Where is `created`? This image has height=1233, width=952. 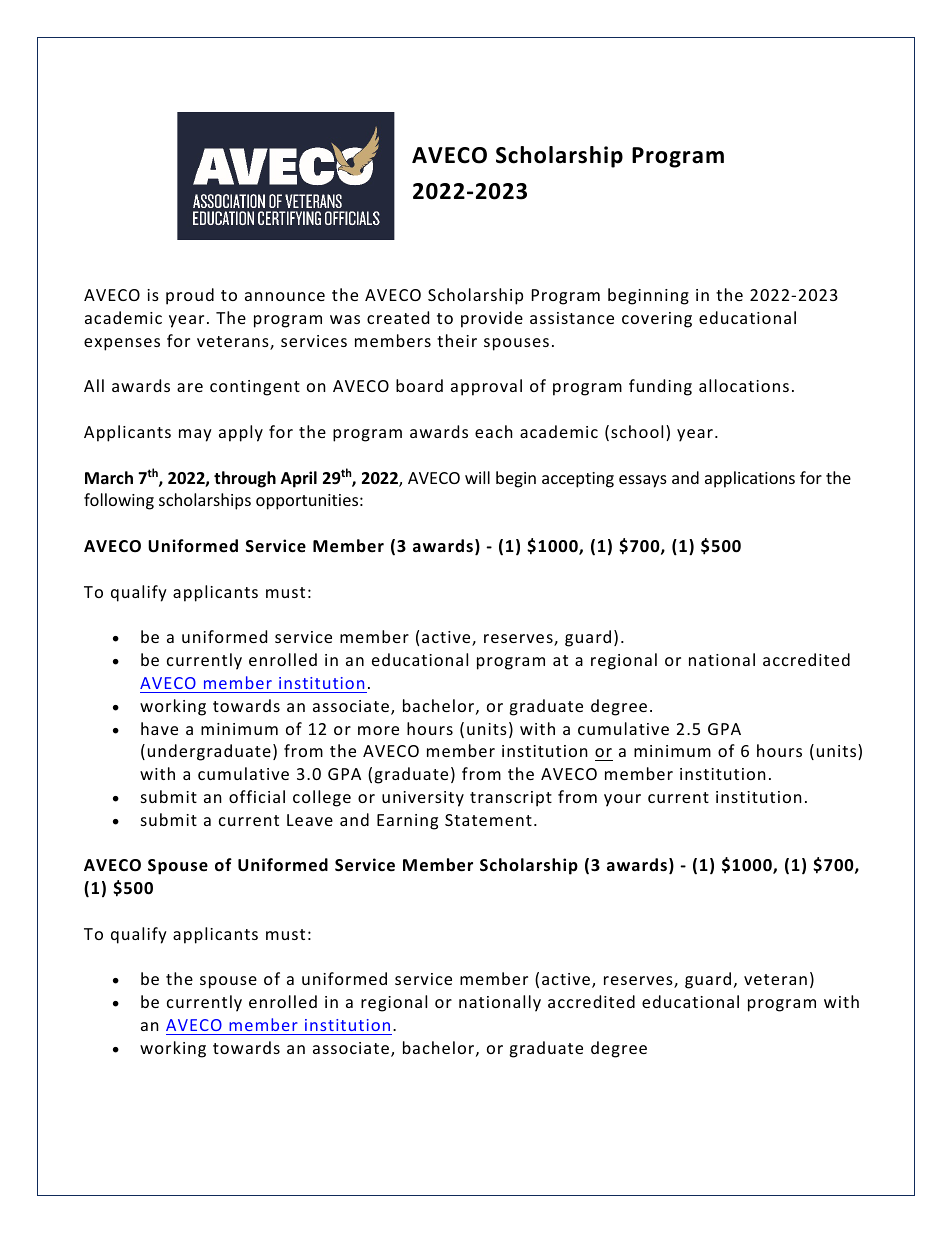 created is located at coordinates (398, 317).
